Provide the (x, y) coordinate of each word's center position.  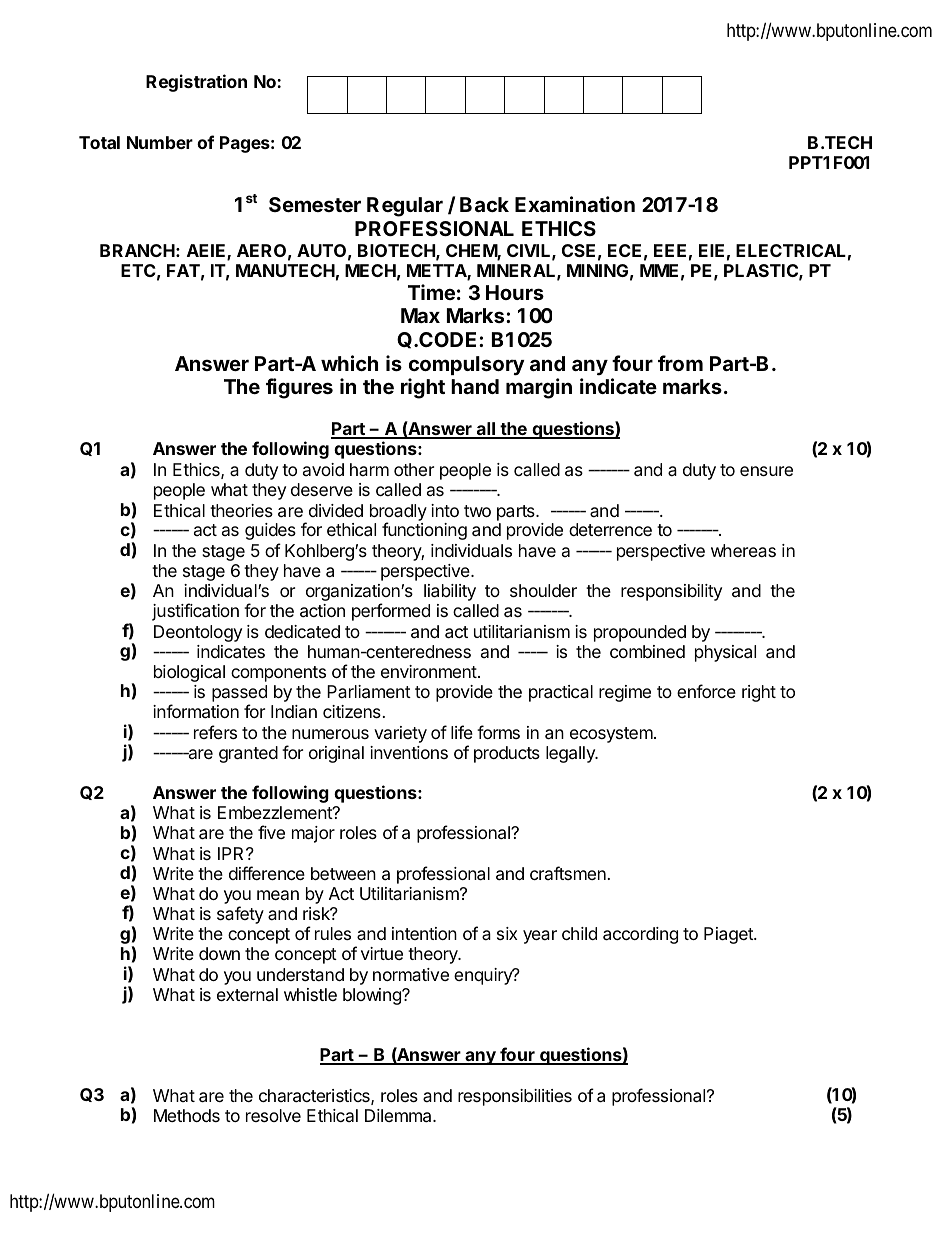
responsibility (671, 592)
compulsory (466, 366)
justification (195, 612)
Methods (187, 1115)
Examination (575, 204)
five (271, 832)
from (680, 363)
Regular (405, 207)
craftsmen (568, 873)
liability (450, 592)
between (343, 873)
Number (160, 142)
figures (299, 388)
